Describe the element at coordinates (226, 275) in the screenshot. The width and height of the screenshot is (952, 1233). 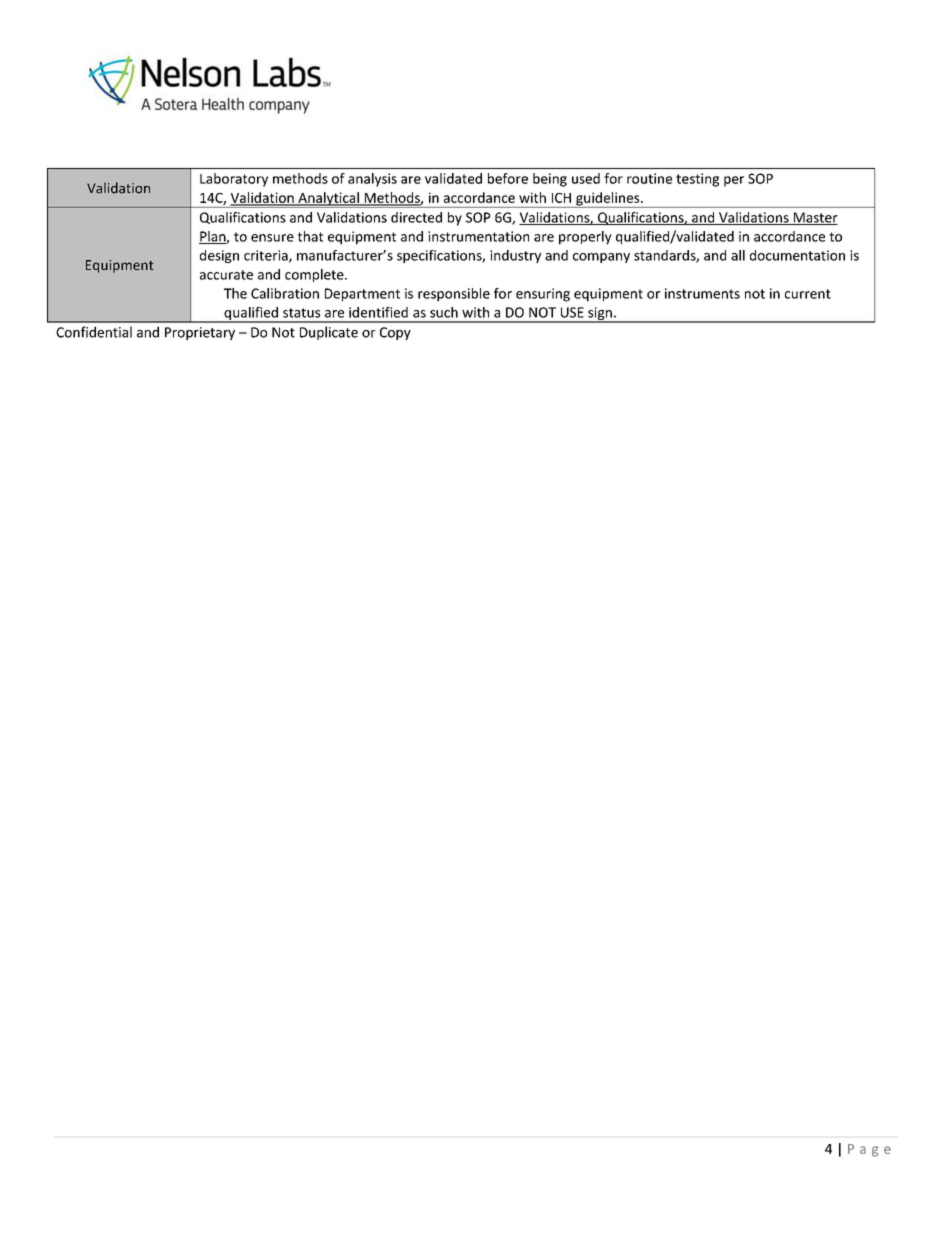
I see `accurate` at that location.
